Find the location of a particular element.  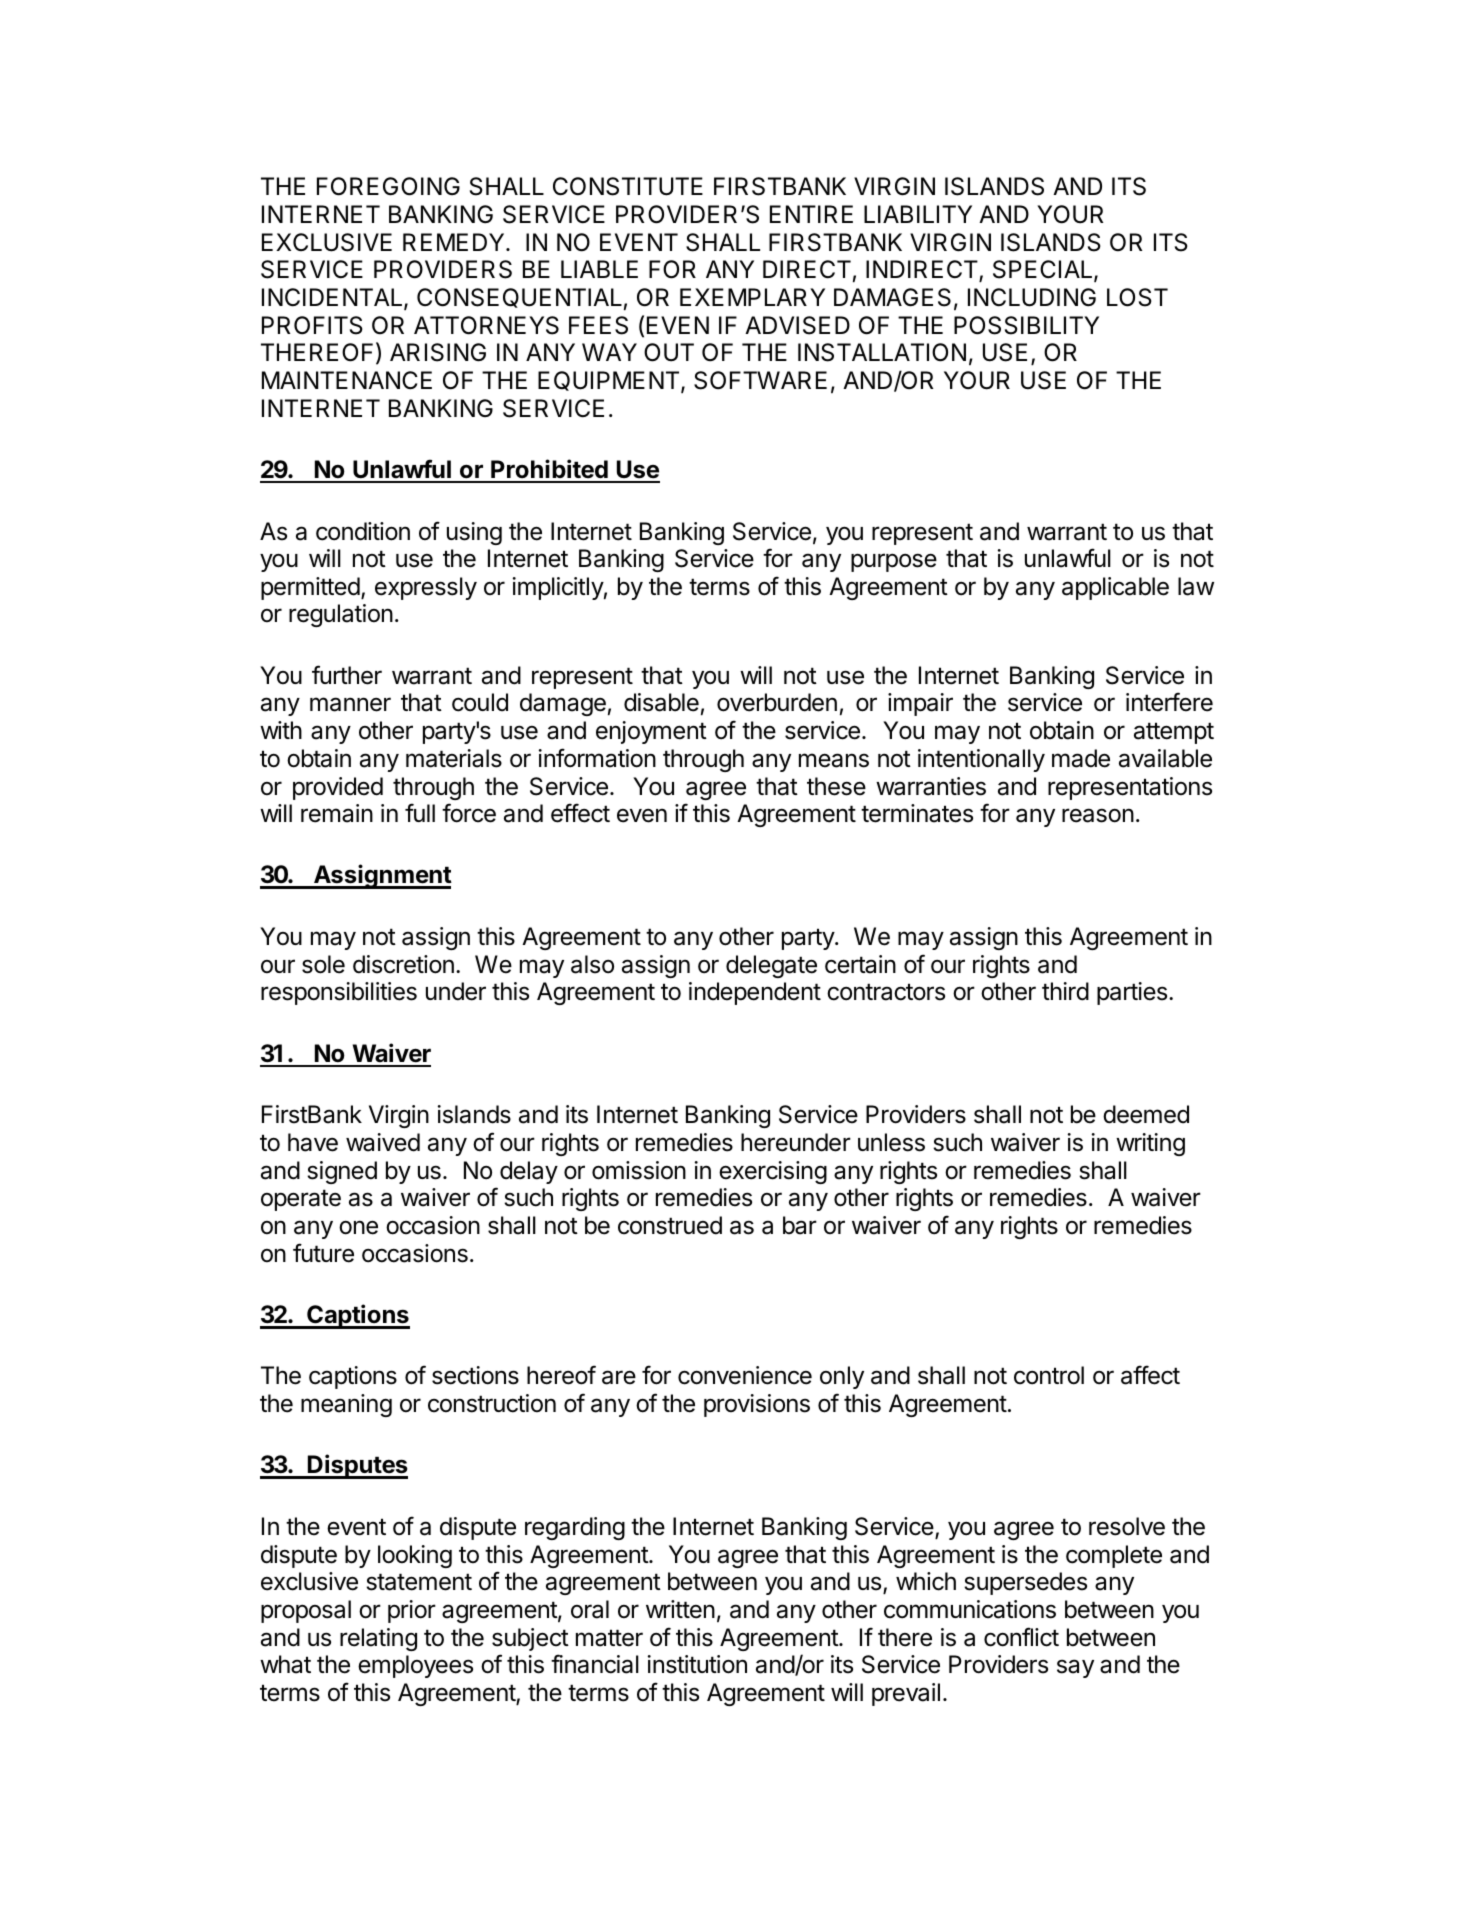

convenience is located at coordinates (745, 1375).
